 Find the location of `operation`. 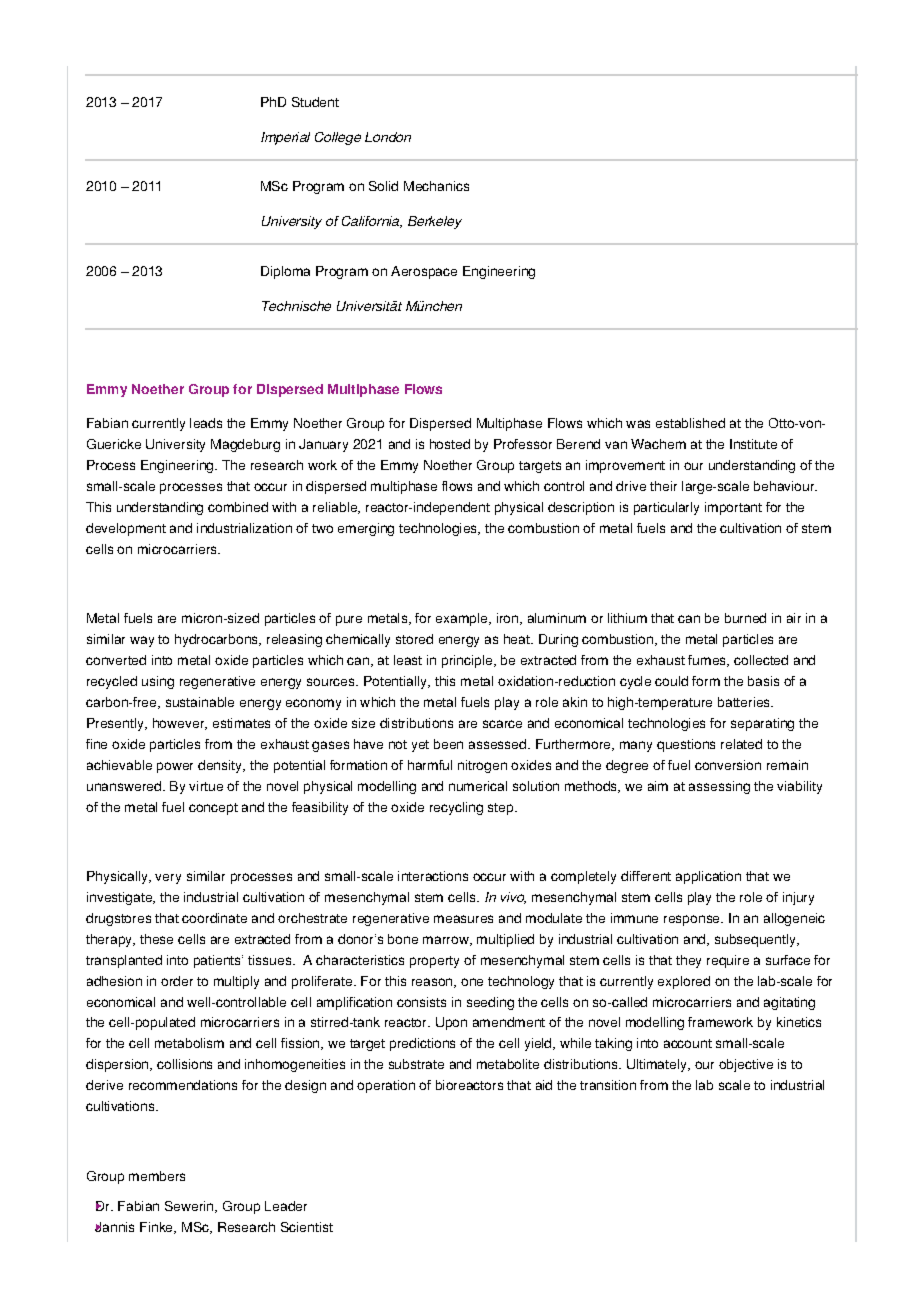

operation is located at coordinates (386, 1086).
